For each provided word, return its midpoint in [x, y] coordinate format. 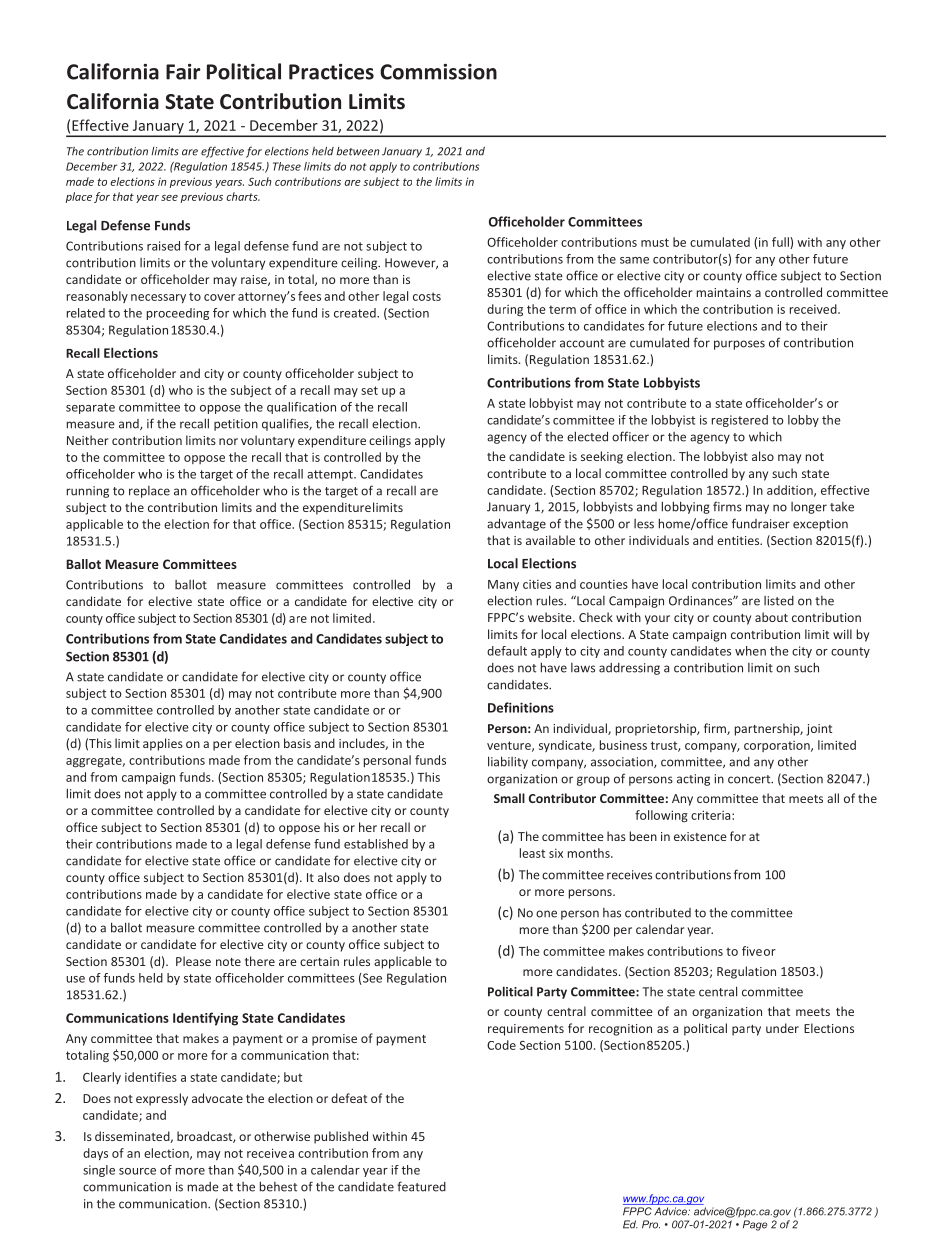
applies [163, 744]
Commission [438, 72]
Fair [183, 72]
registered [740, 421]
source [137, 1171]
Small [509, 798]
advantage [516, 524]
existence [700, 836]
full [781, 243]
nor [228, 441]
